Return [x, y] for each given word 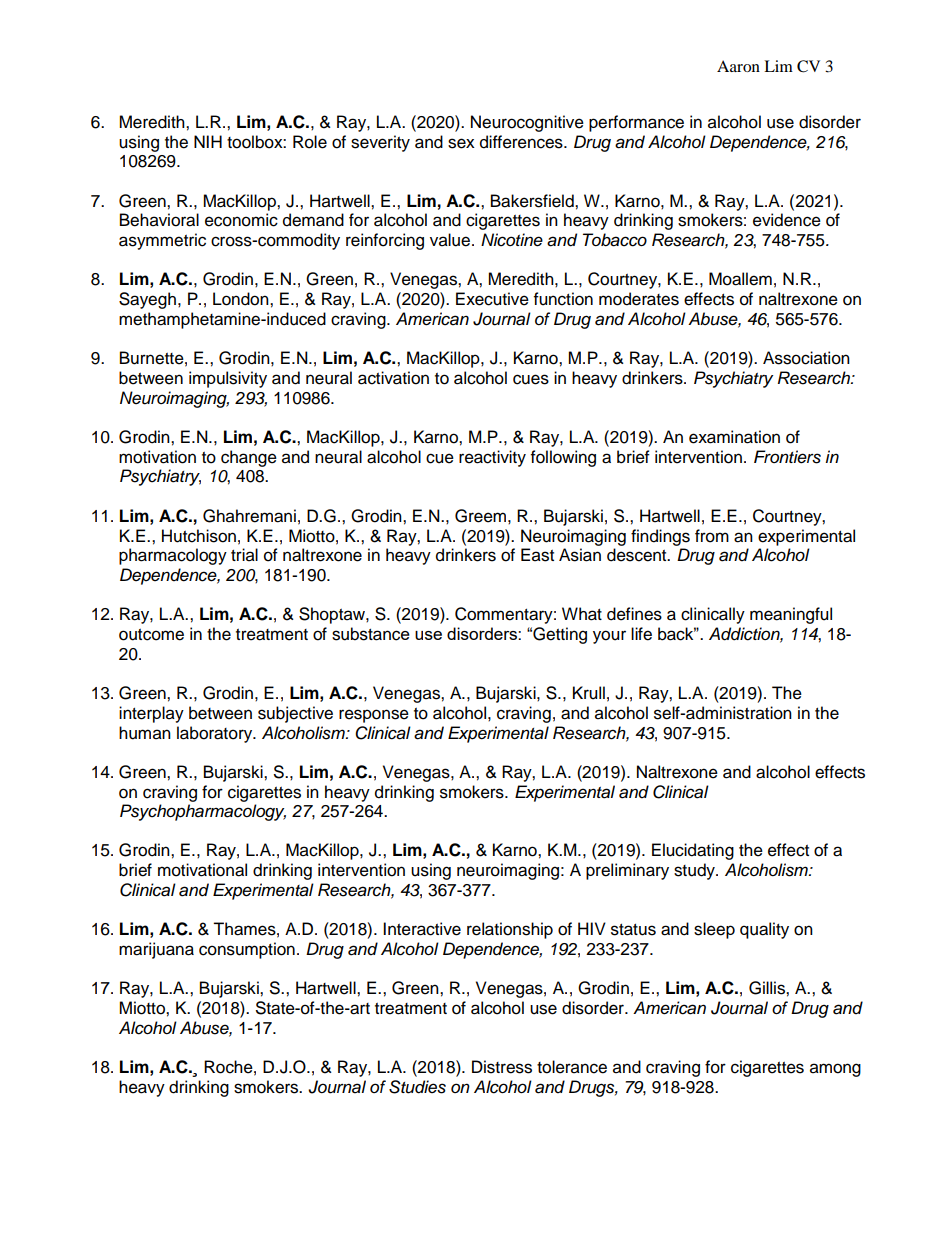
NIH [208, 141]
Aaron [738, 66]
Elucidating [693, 851]
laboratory [216, 734]
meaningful [791, 615]
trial [244, 555]
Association [806, 358]
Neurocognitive [527, 123]
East [537, 555]
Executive [492, 299]
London [242, 299]
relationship [510, 930]
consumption [247, 950]
